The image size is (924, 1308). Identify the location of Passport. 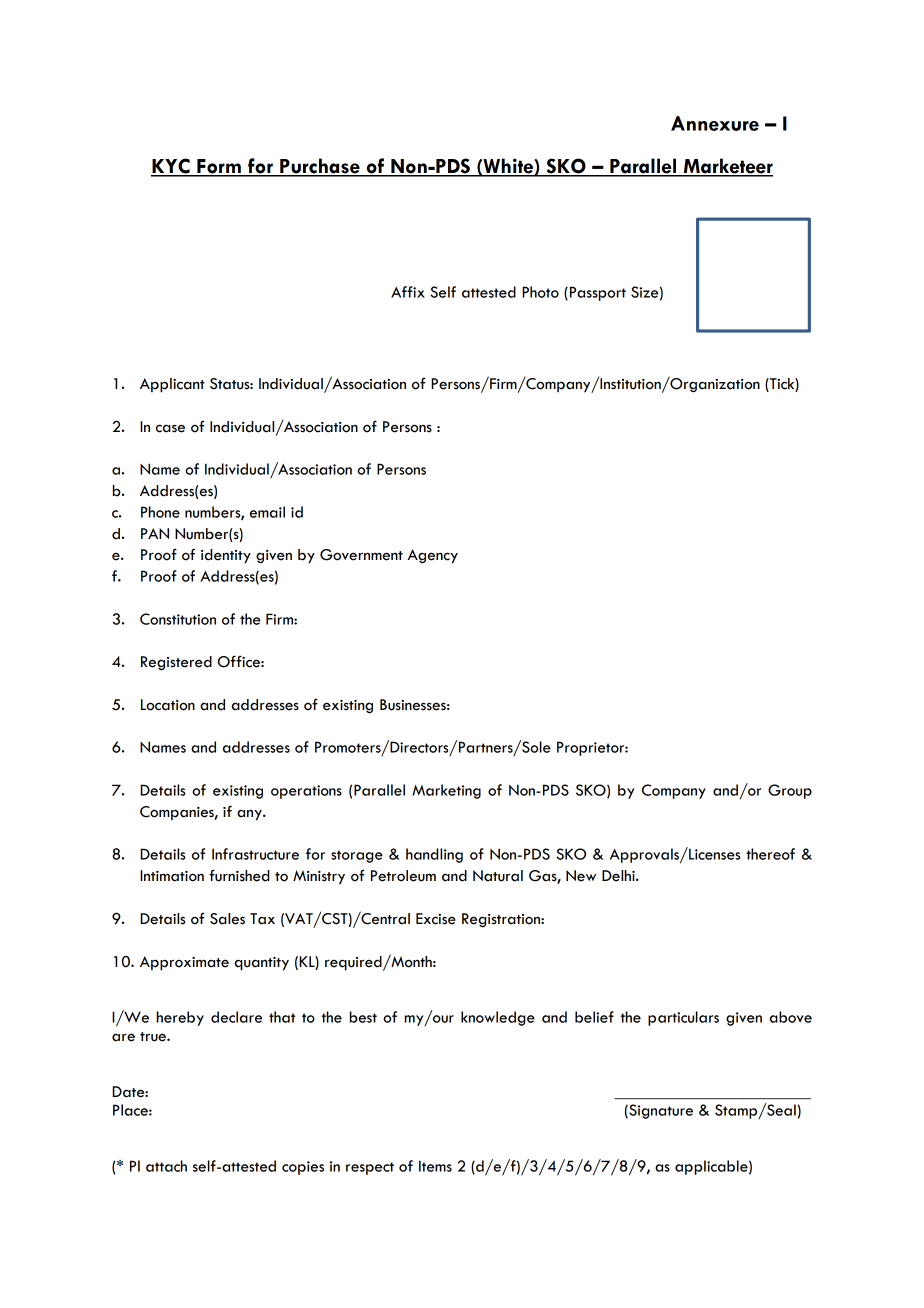
(598, 293).
